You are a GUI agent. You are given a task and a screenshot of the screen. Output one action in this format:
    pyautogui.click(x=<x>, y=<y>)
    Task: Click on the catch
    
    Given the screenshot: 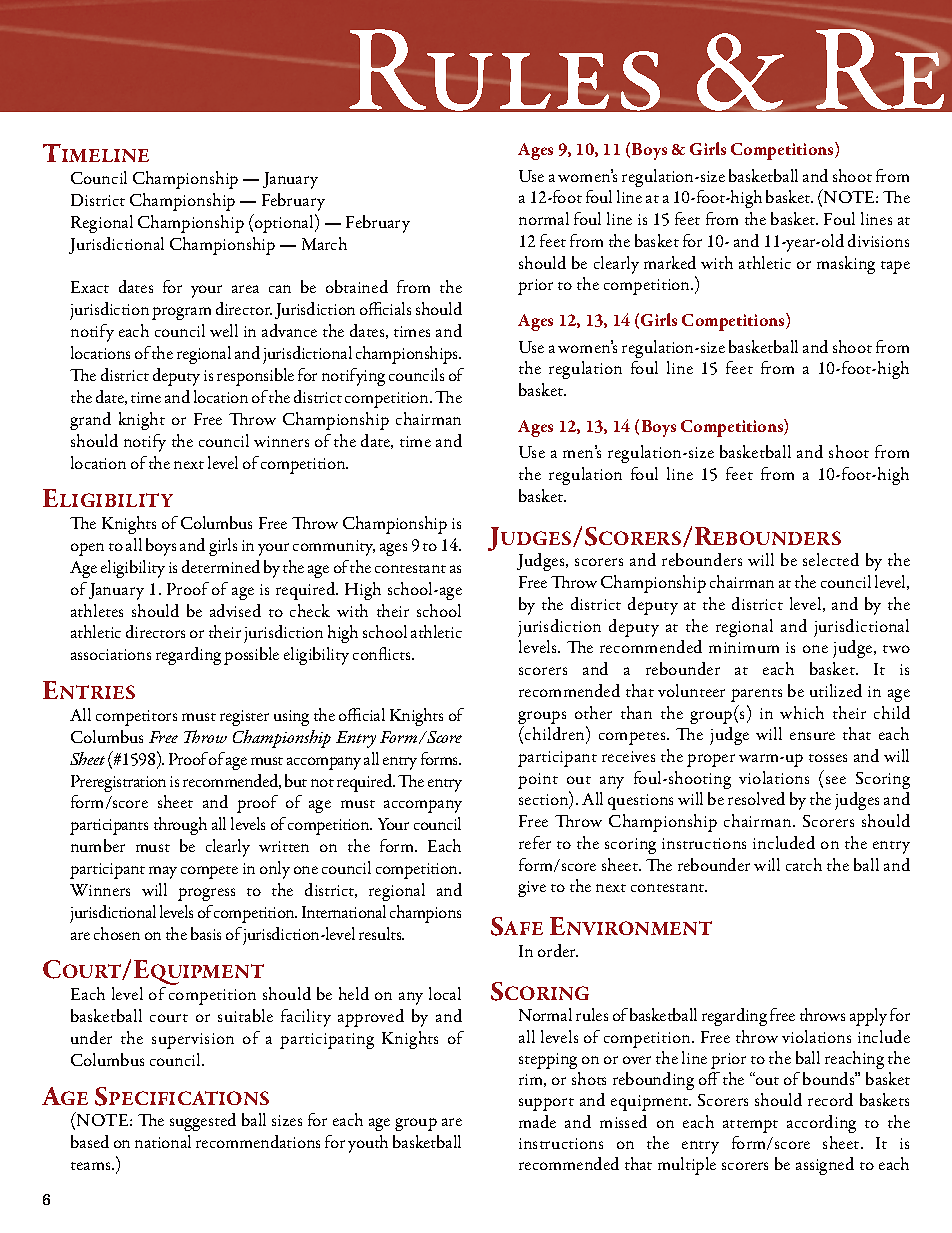 What is the action you would take?
    pyautogui.click(x=804, y=864)
